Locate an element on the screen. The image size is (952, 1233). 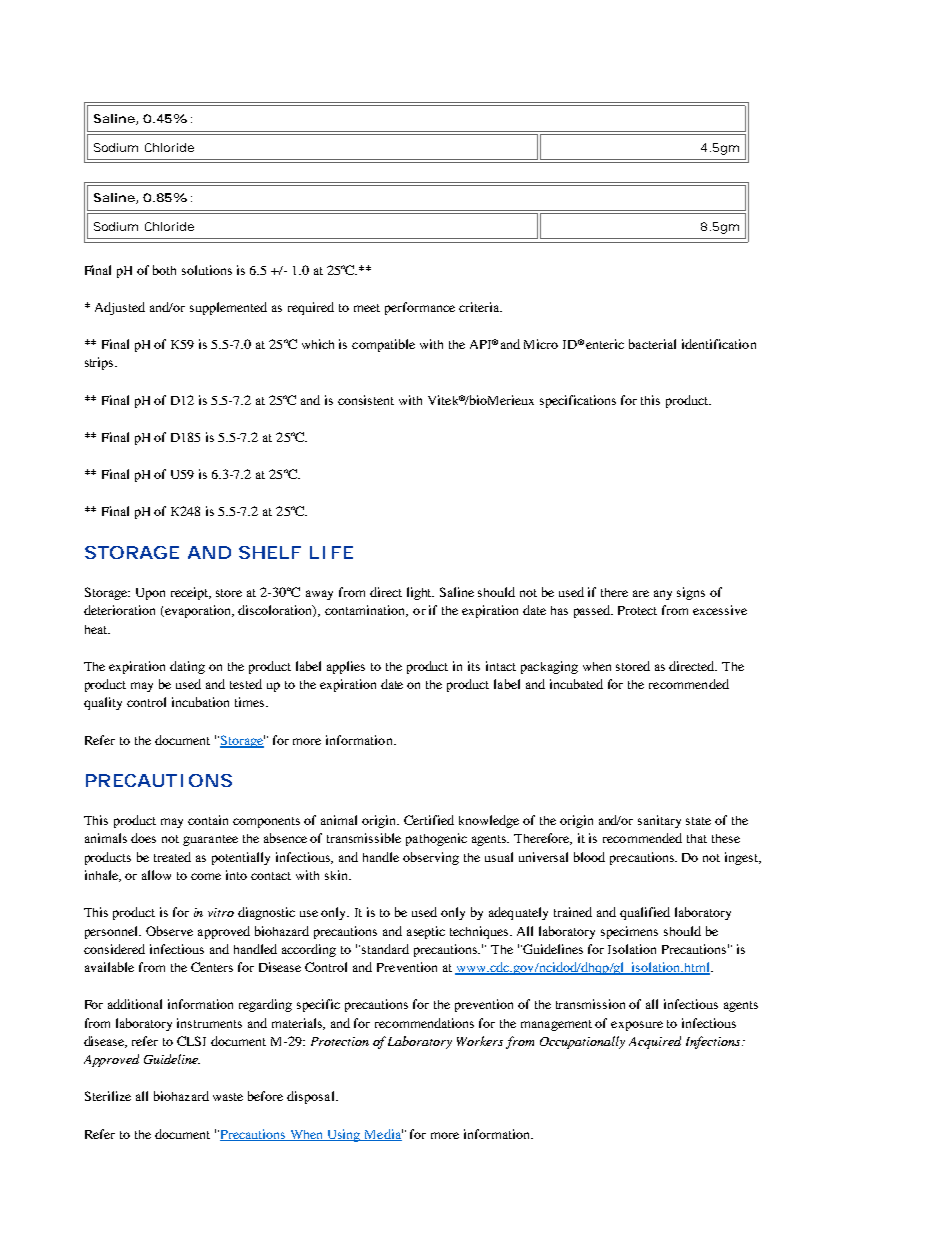
performance is located at coordinates (420, 308).
